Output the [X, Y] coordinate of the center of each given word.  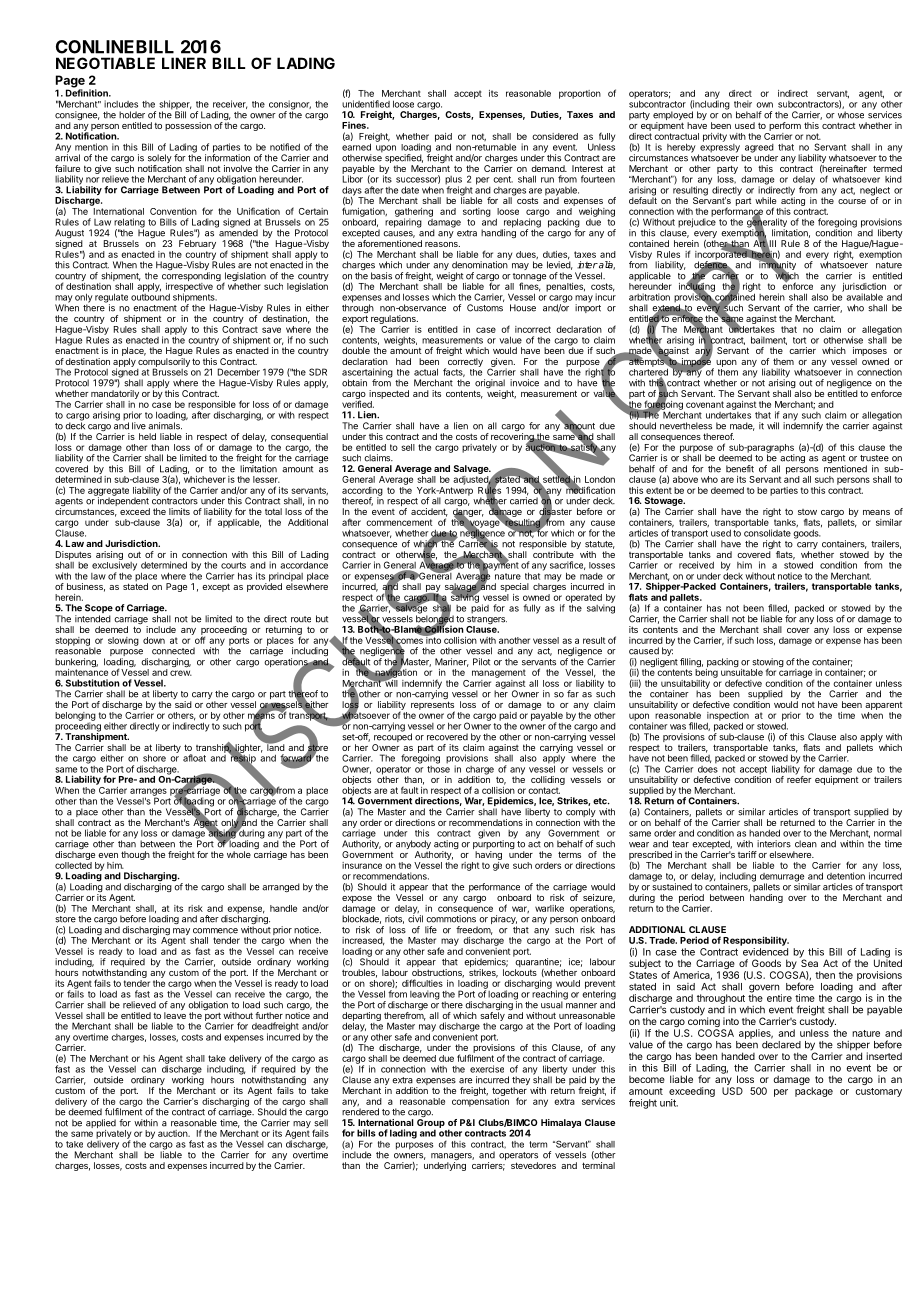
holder [132, 115]
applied [102, 1125]
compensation [480, 1102]
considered [555, 136]
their [743, 104]
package [814, 1092]
